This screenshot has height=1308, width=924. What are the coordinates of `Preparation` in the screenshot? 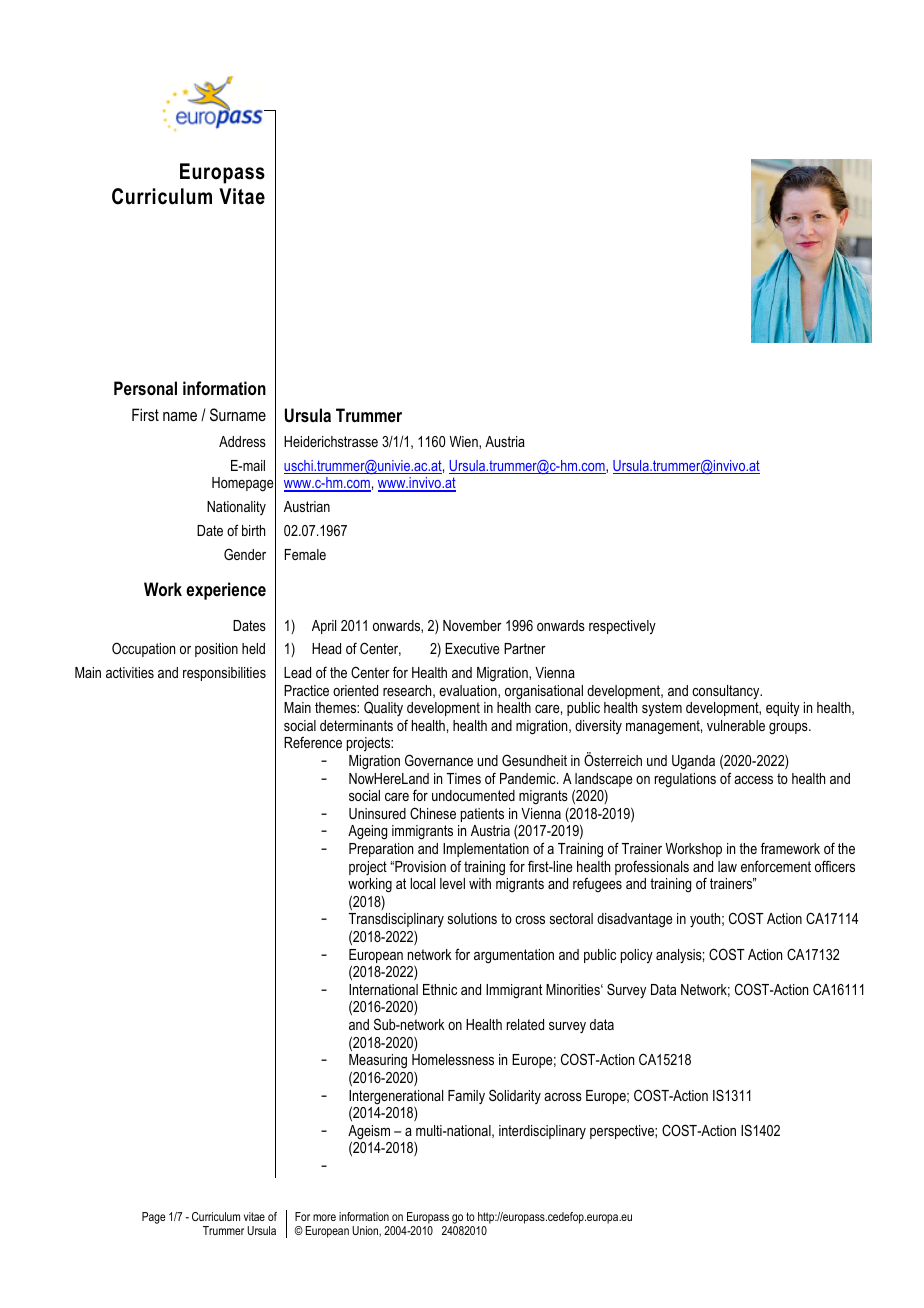 It's located at (381, 850).
